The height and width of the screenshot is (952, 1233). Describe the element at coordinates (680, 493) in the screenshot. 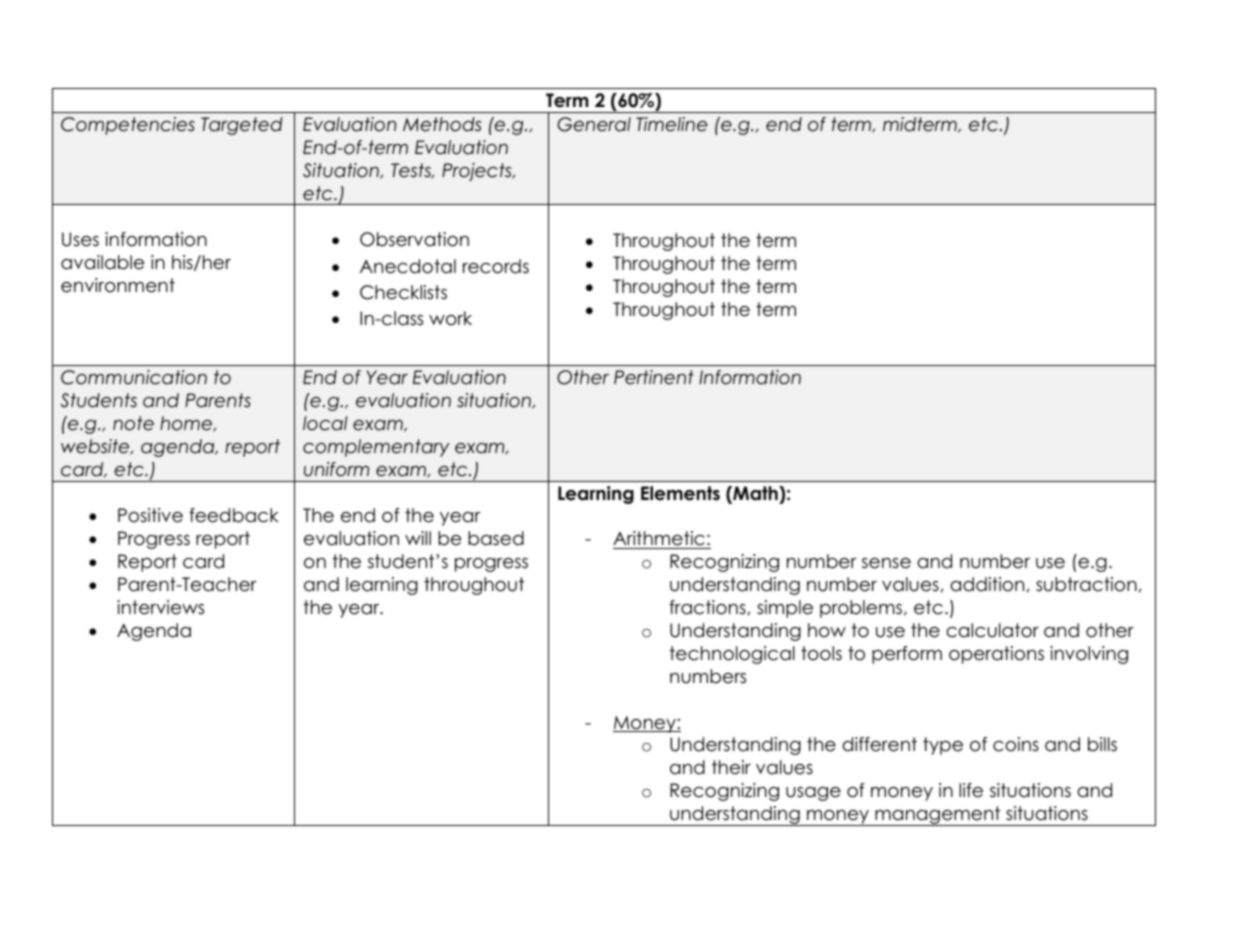

I see `Elements` at that location.
